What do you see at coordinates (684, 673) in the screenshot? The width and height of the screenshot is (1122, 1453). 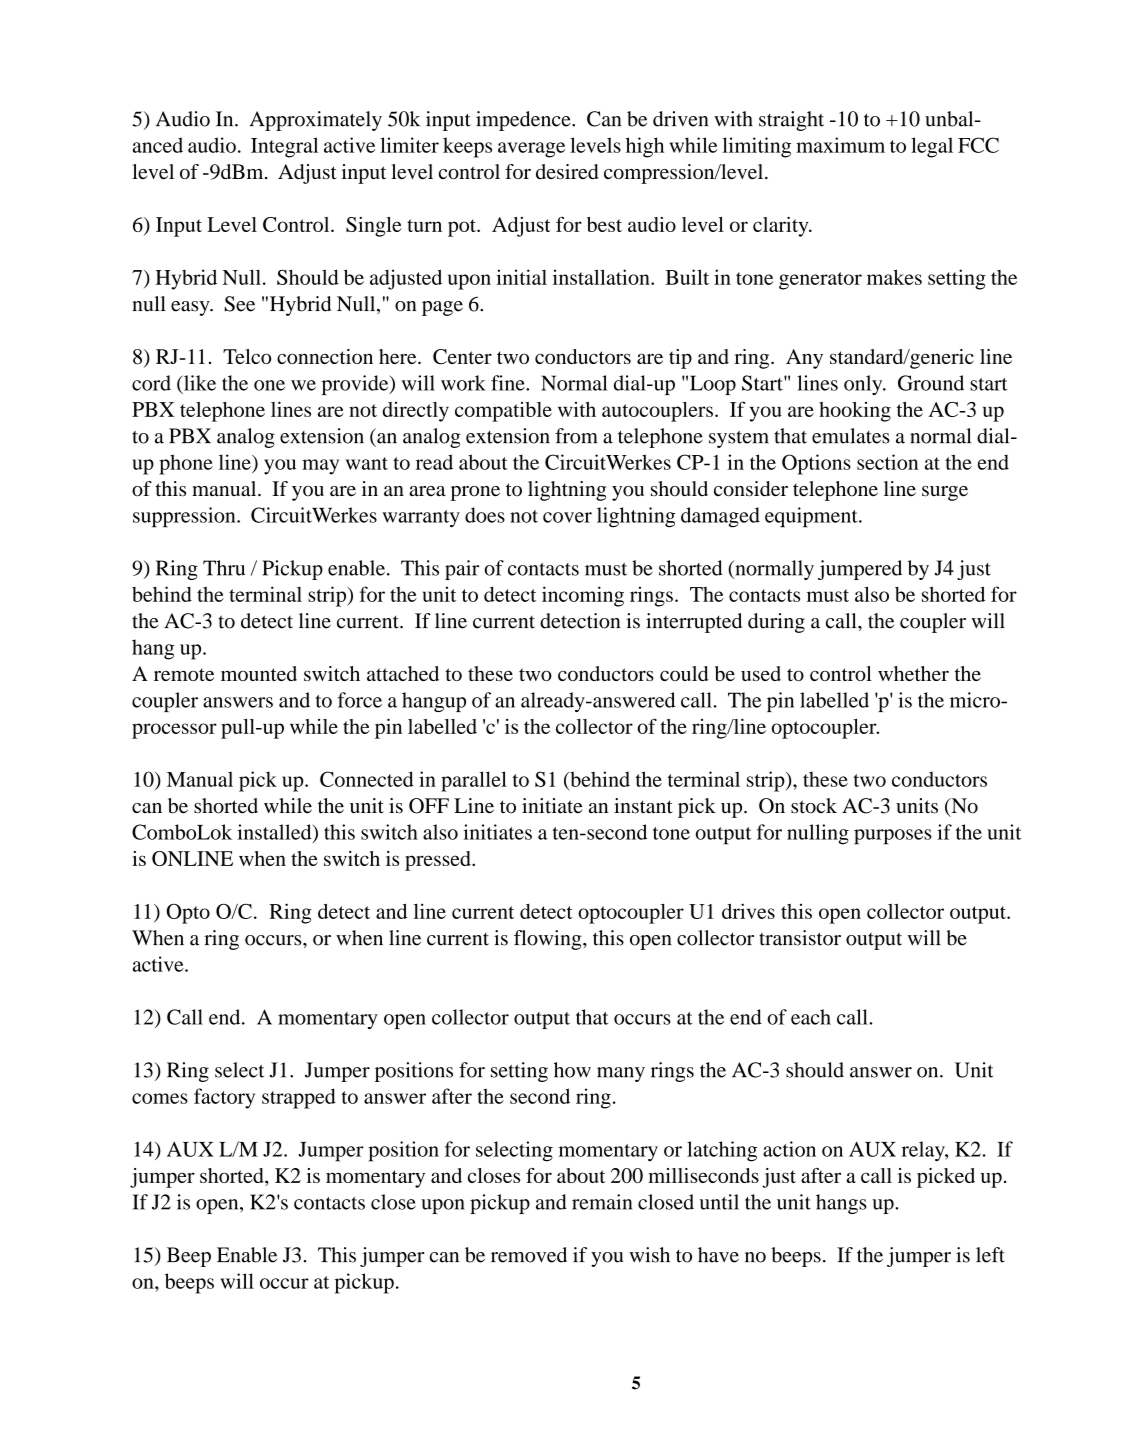 I see `could` at bounding box center [684, 673].
